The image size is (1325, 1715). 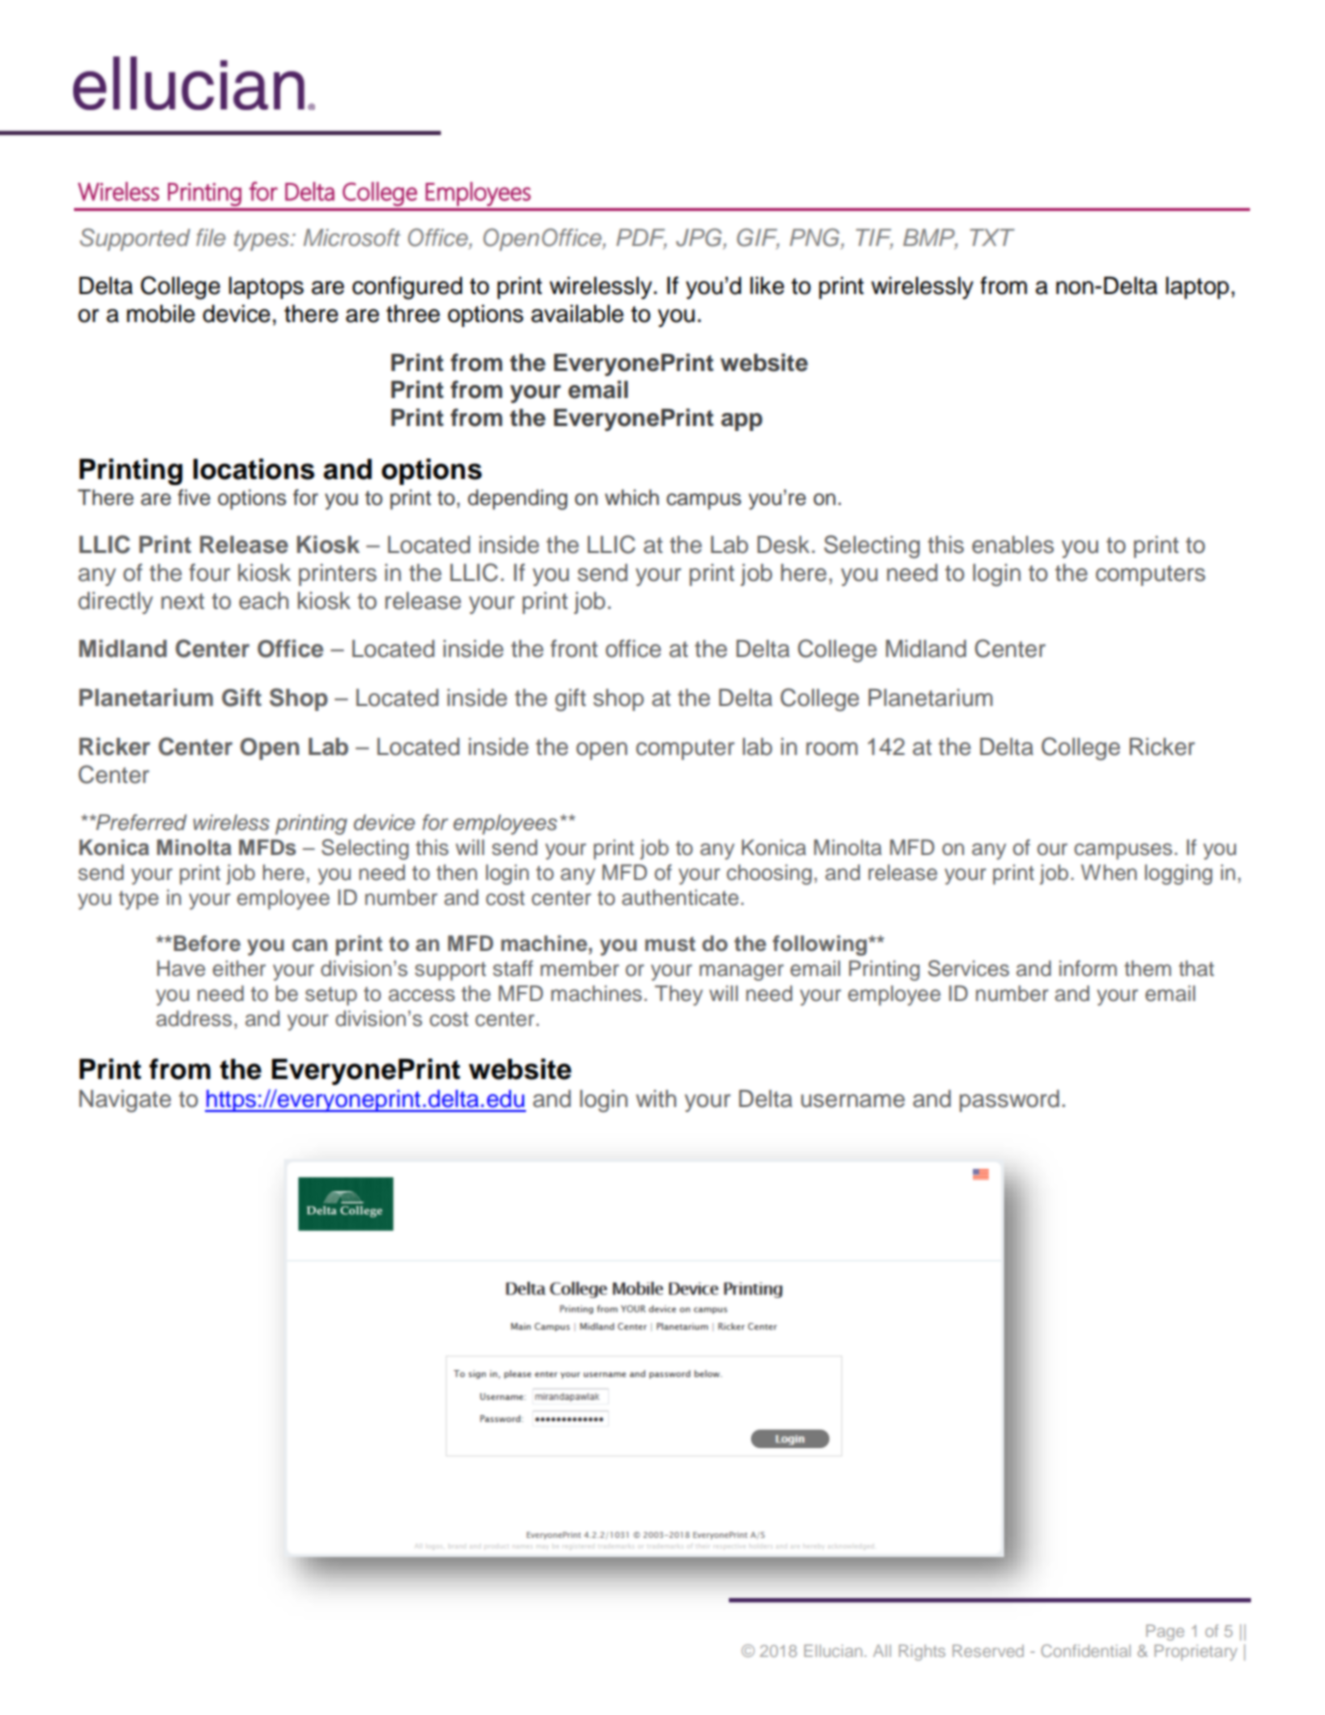 What do you see at coordinates (882, 1650) in the document?
I see `All` at bounding box center [882, 1650].
